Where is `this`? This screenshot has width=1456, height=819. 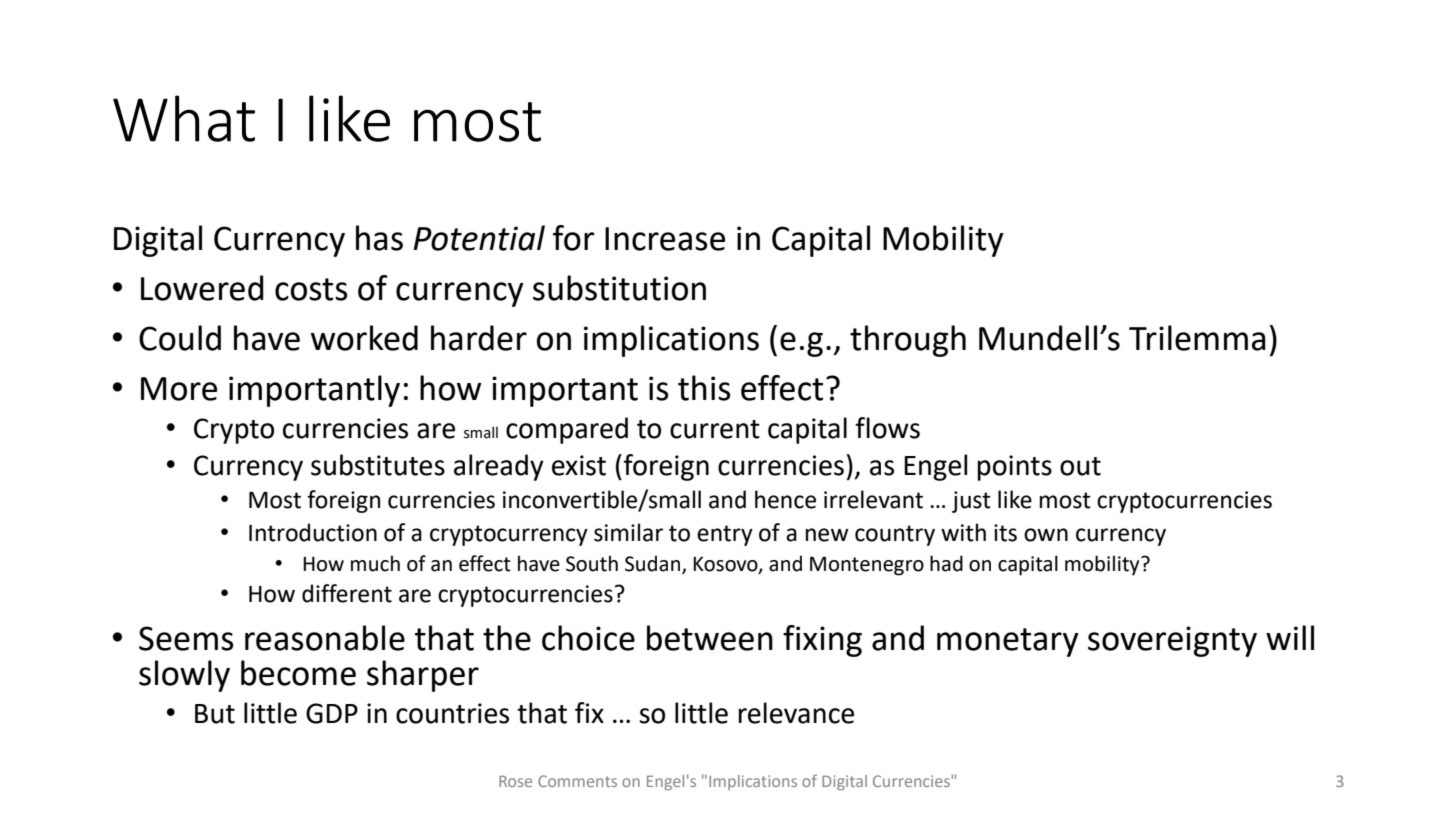
this is located at coordinates (704, 388).
